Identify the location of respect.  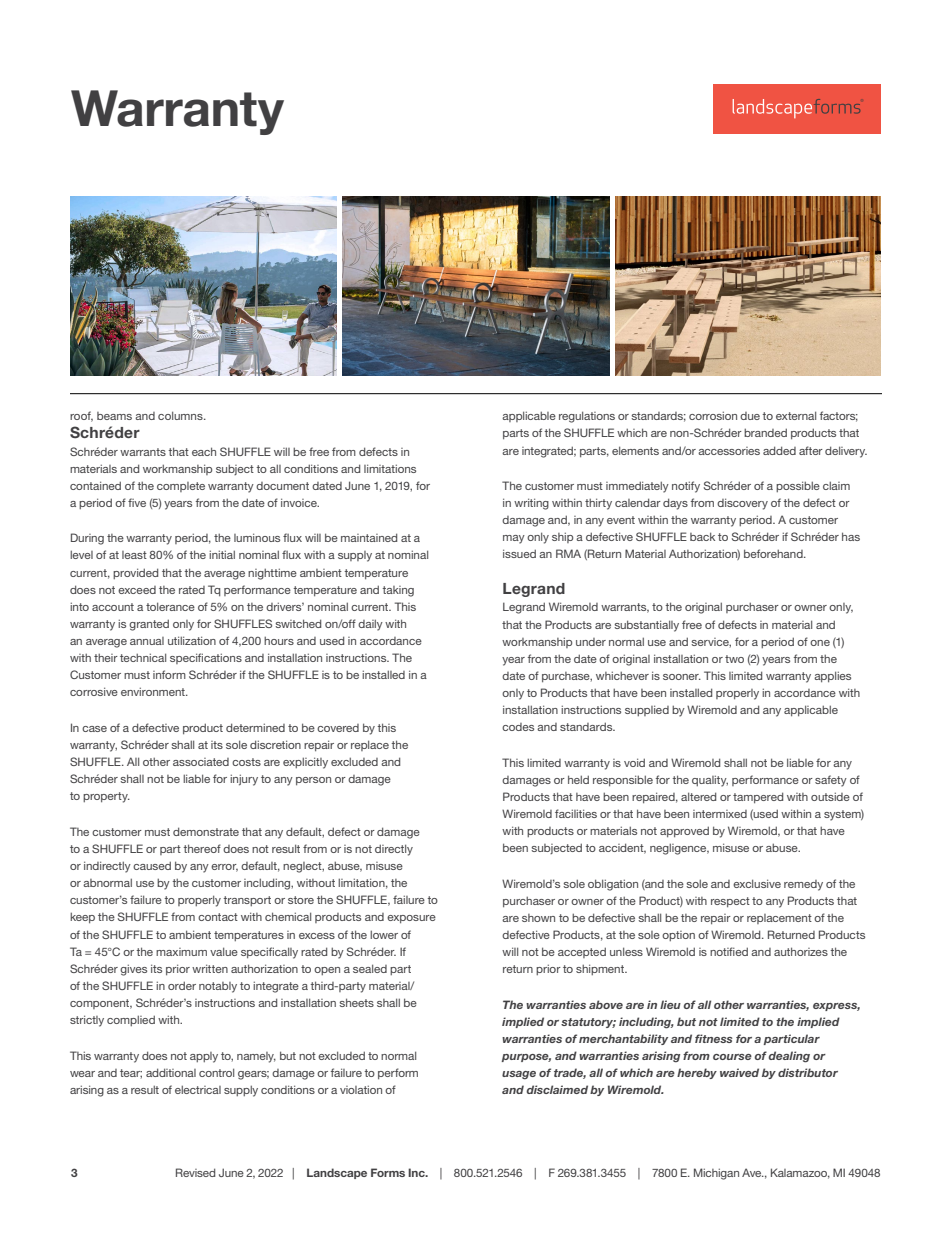
(730, 902).
